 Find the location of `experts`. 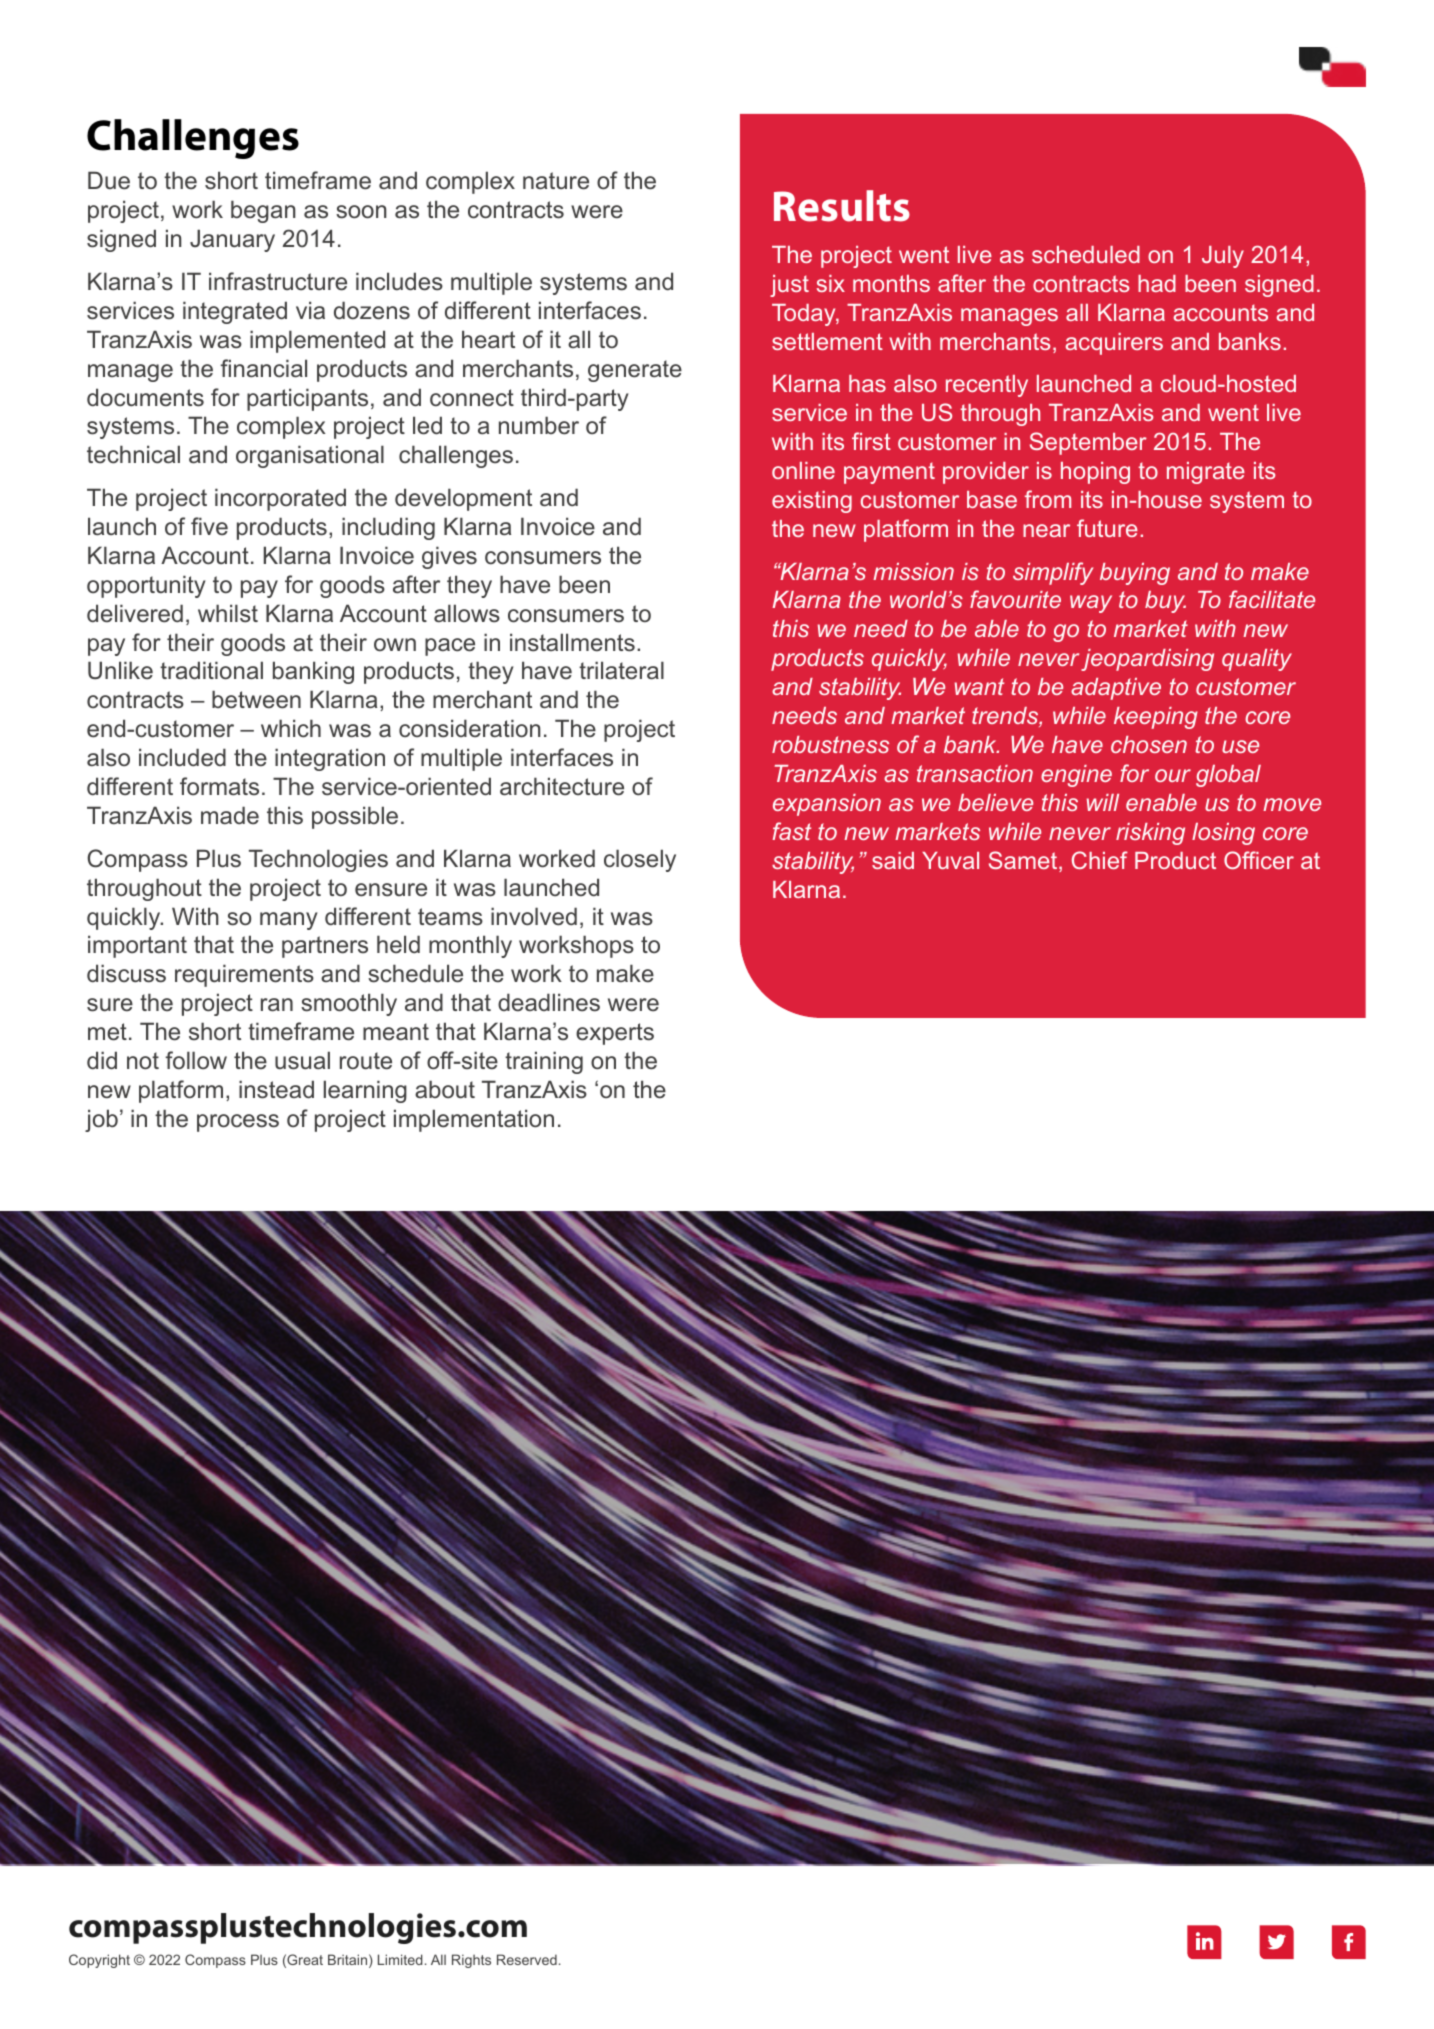

experts is located at coordinates (615, 1034).
